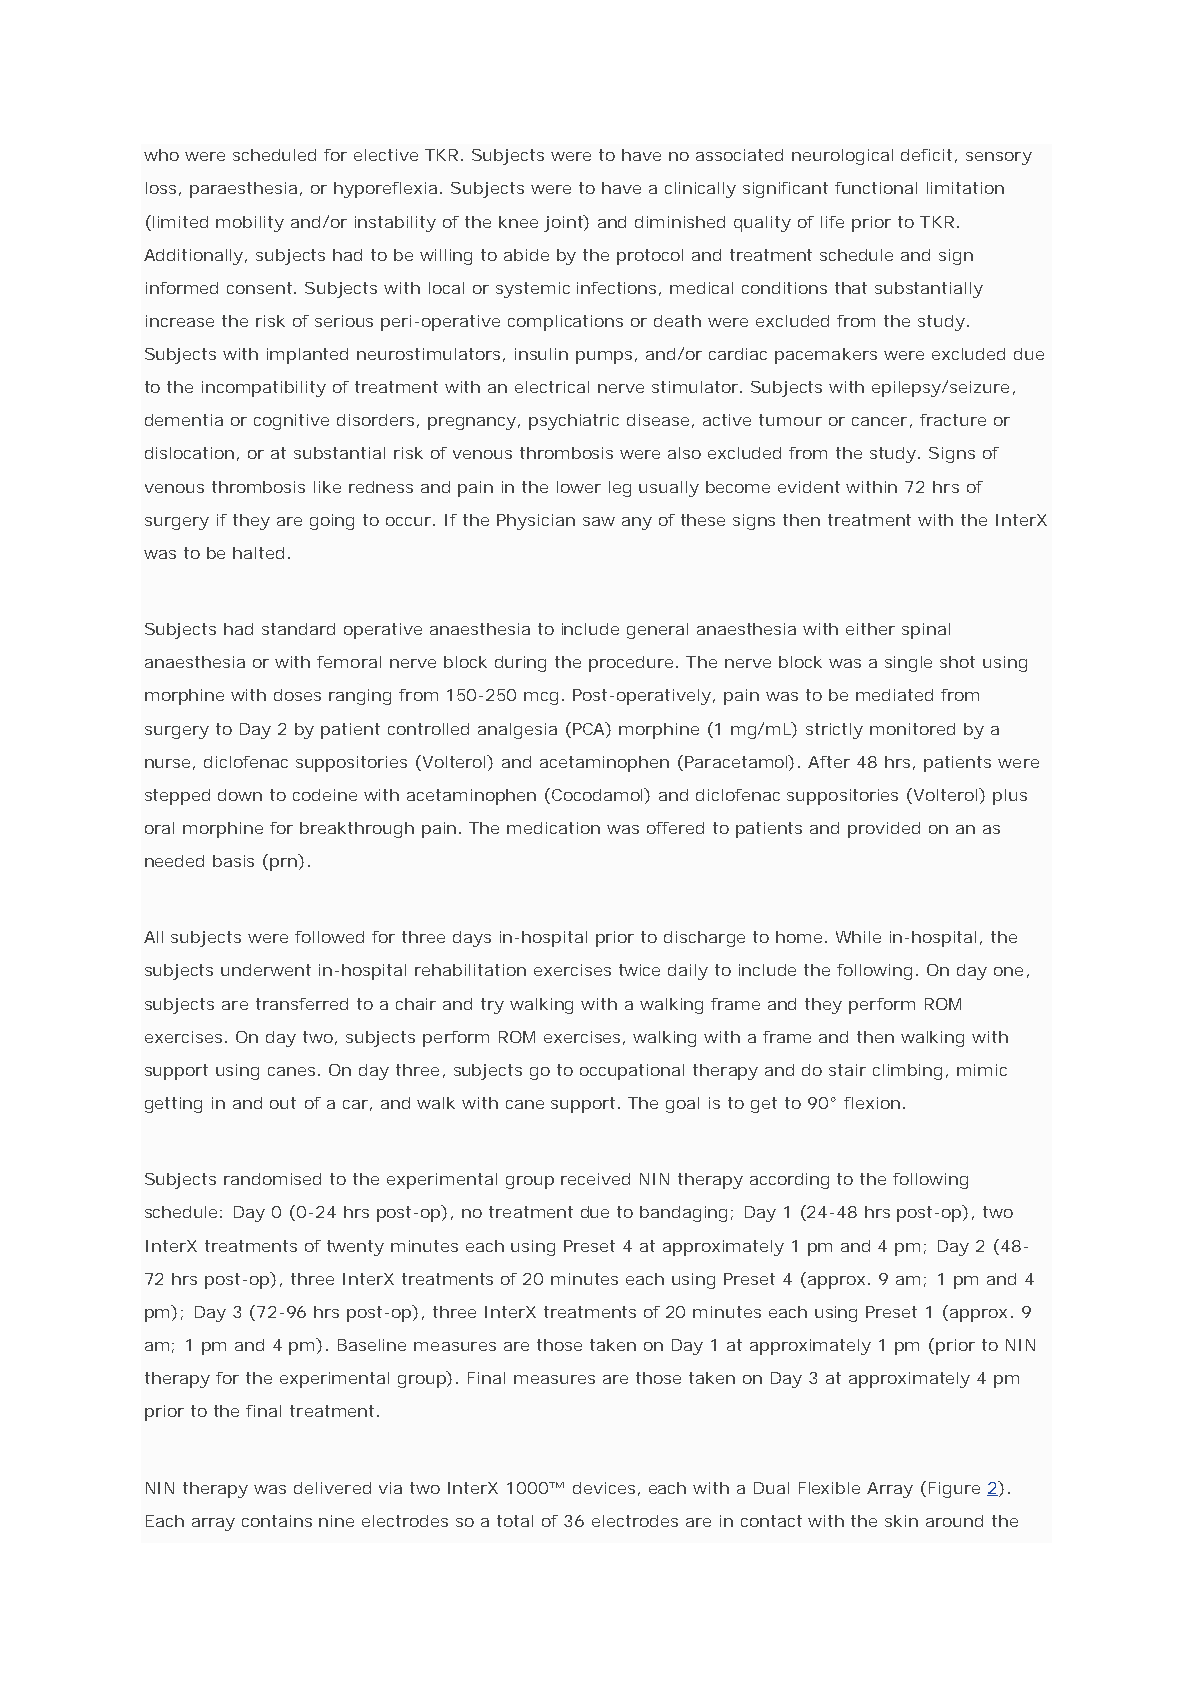 This document has width=1193, height=1687. Describe the element at coordinates (606, 1489) in the document. I see `devices` at that location.
